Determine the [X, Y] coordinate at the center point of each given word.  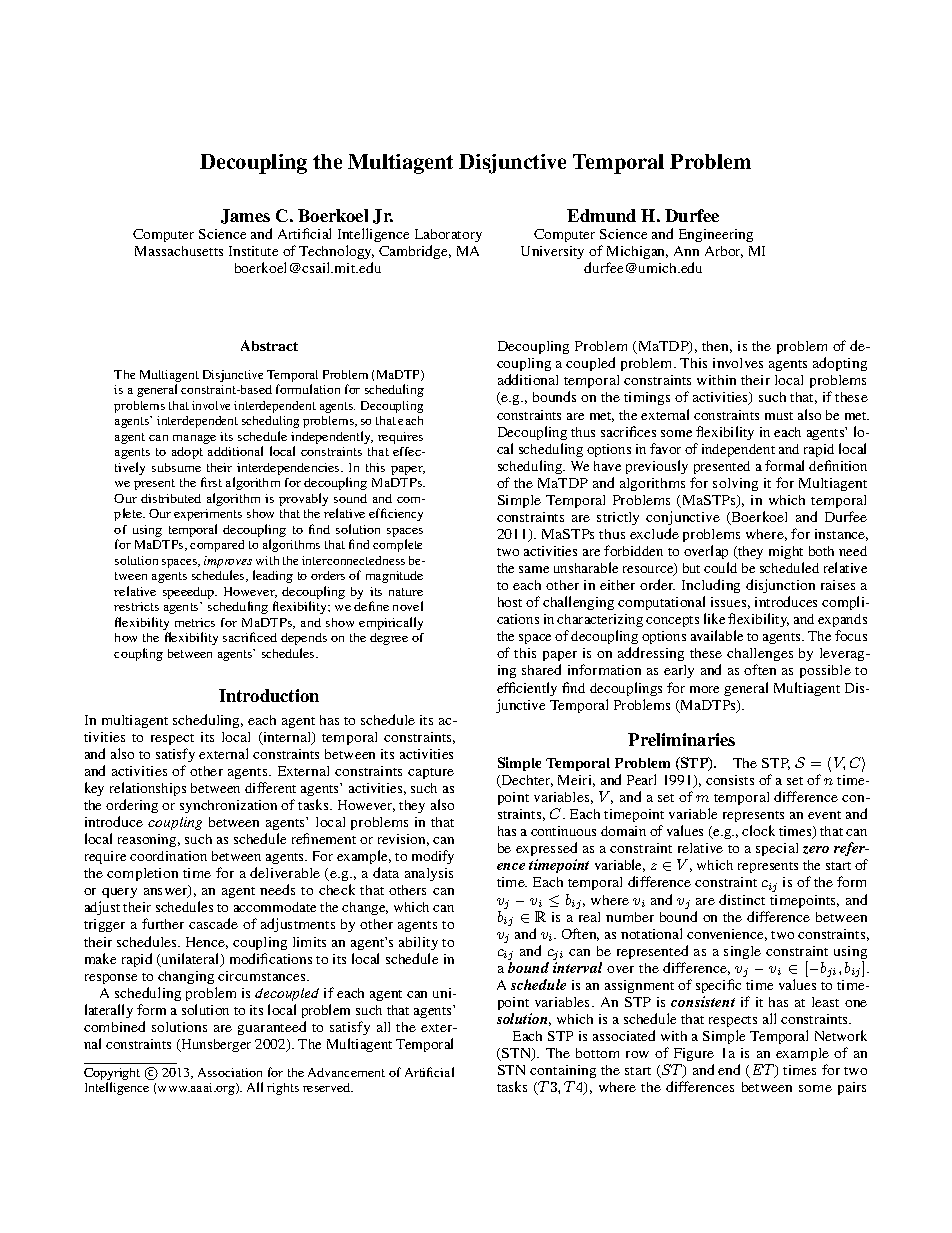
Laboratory [448, 237]
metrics [195, 622]
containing [563, 1073]
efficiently [527, 689]
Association [230, 1072]
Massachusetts [179, 251]
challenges [760, 656]
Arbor [724, 252]
